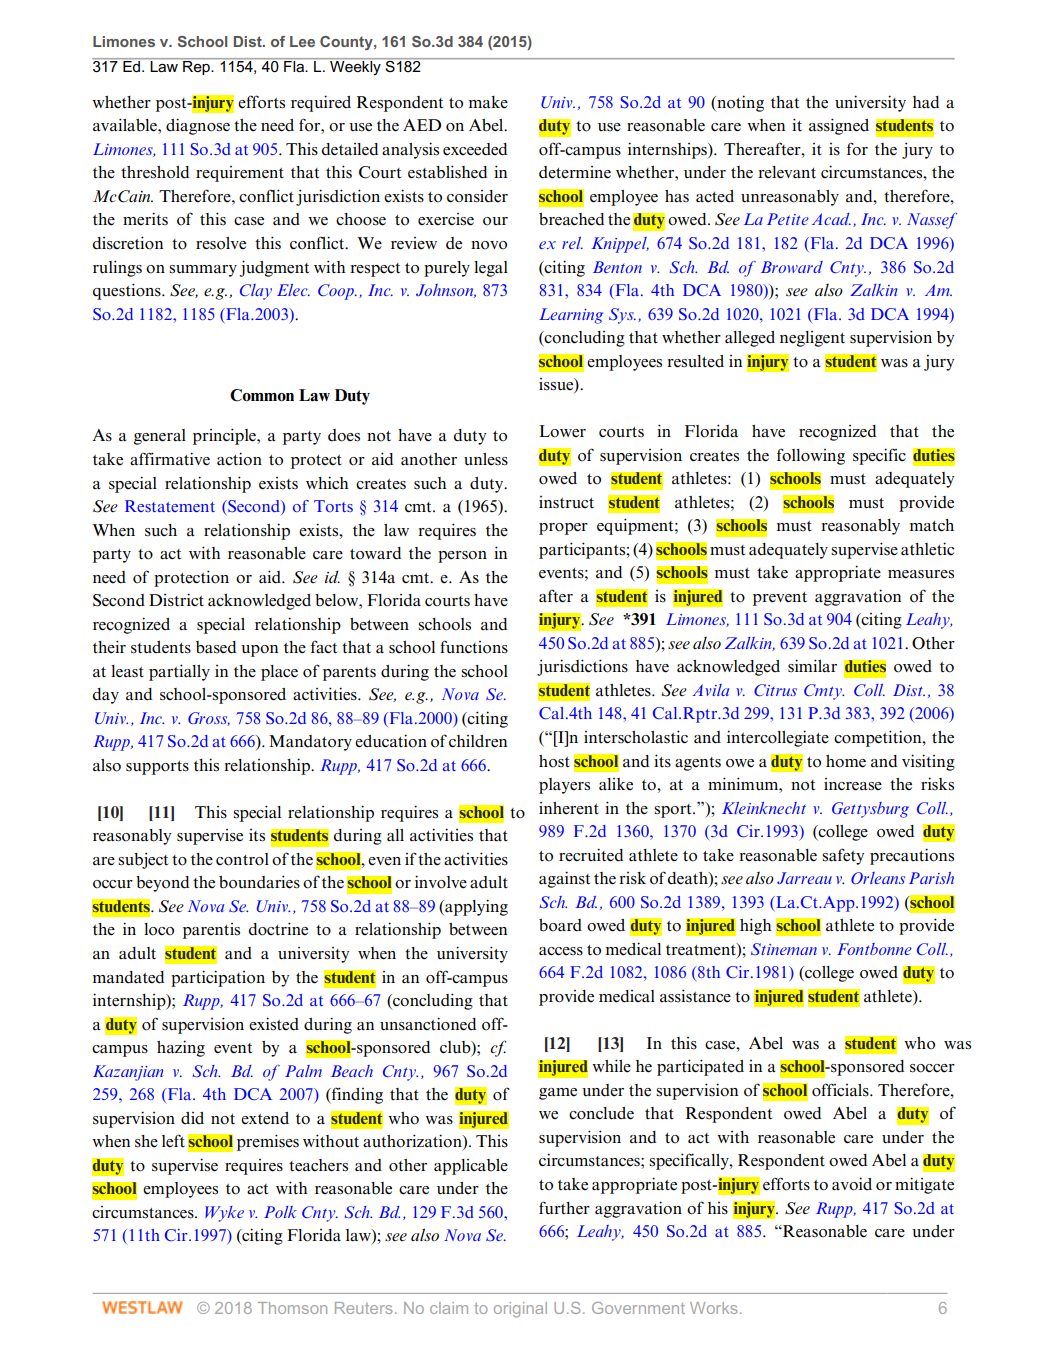 The height and width of the screenshot is (1355, 1047). I want to click on original, so click(520, 1310).
